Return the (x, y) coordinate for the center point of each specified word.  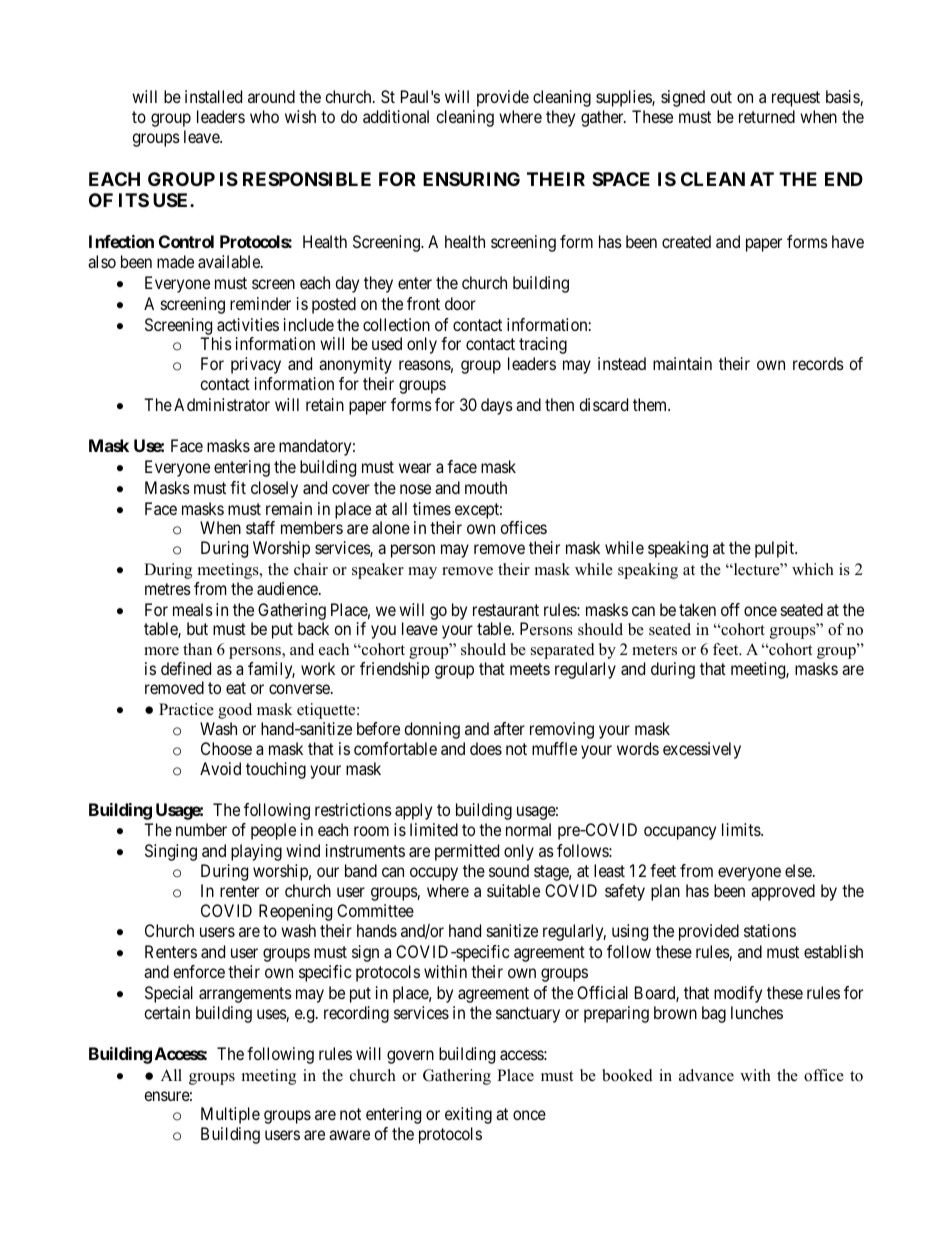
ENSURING (471, 179)
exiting (468, 1115)
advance (706, 1075)
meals (193, 609)
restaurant (506, 610)
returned (767, 116)
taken (697, 609)
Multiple (230, 1115)
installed (213, 96)
